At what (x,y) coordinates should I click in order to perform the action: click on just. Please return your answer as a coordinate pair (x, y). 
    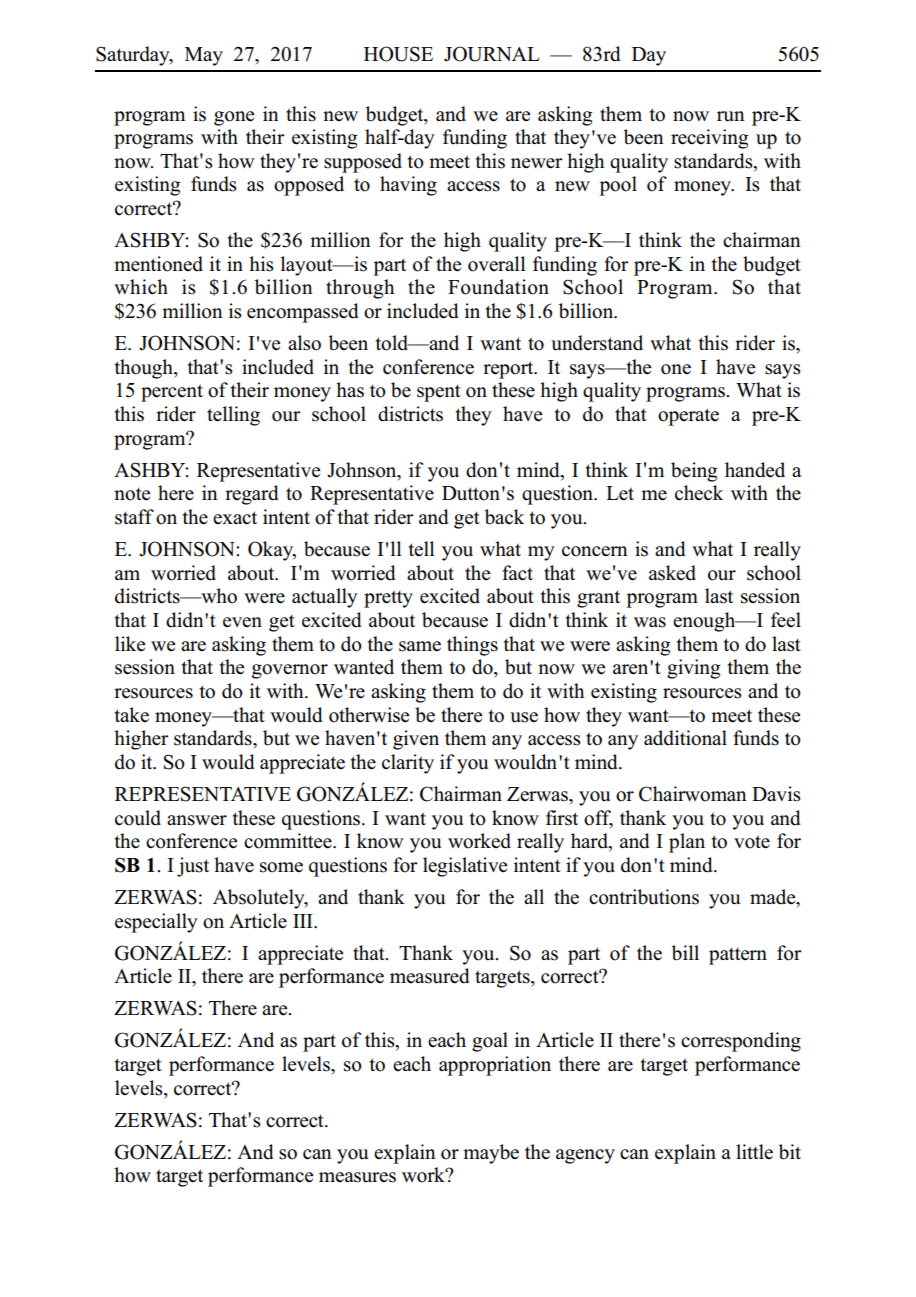
    Looking at the image, I should click on (193, 867).
